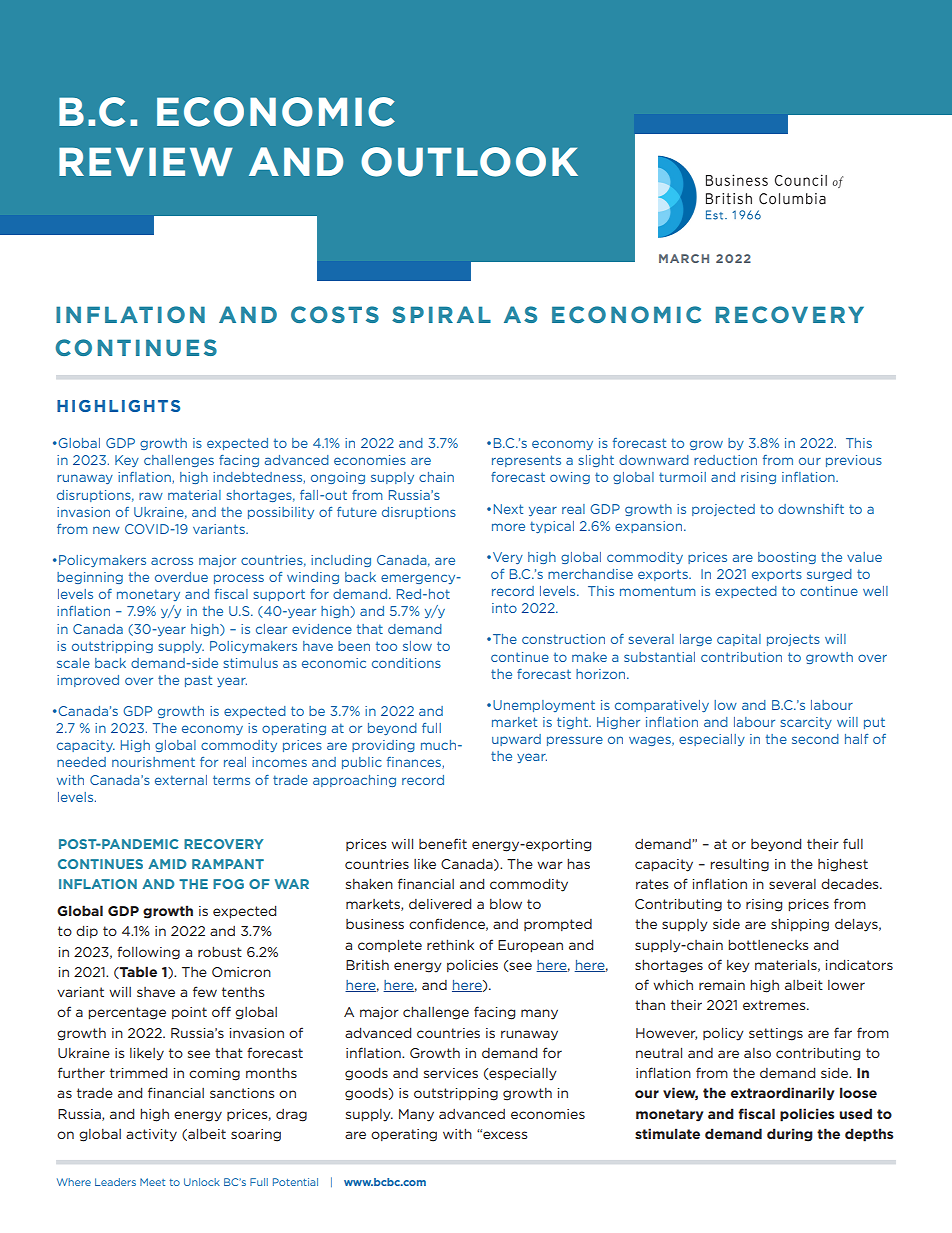 This document has width=952, height=1233. Describe the element at coordinates (811, 509) in the document. I see `downshift` at that location.
